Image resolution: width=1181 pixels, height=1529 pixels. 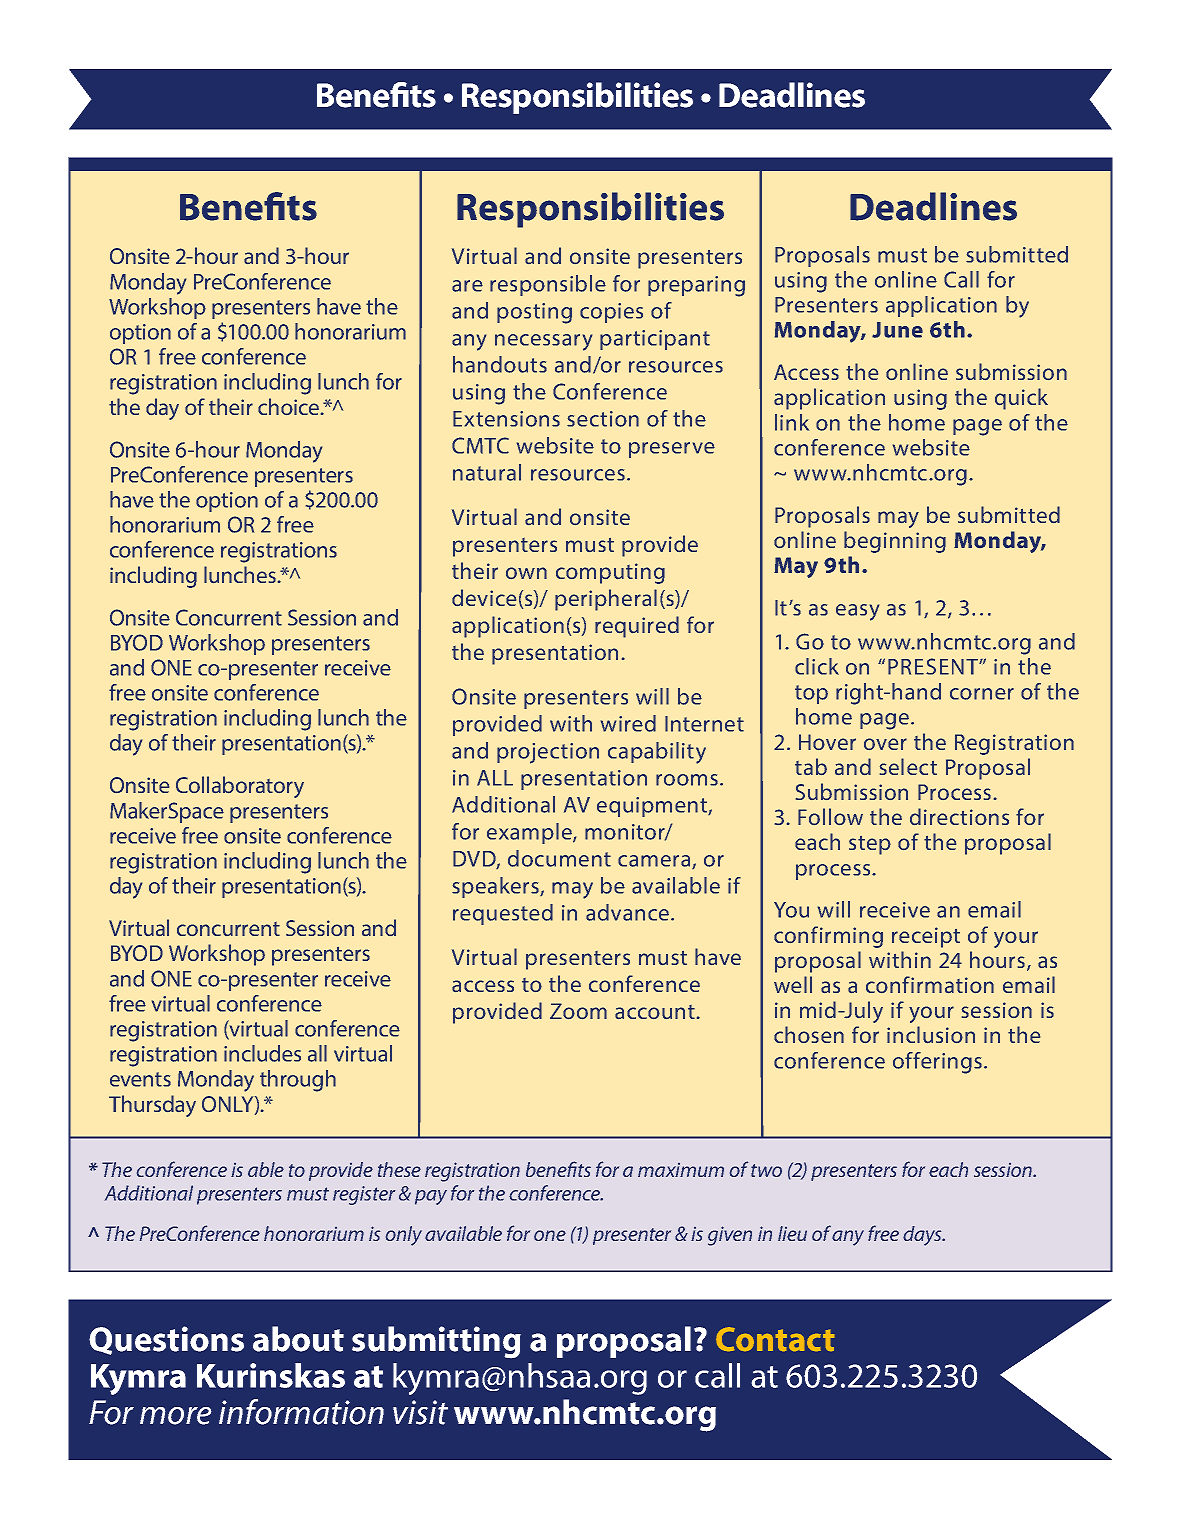 I want to click on choice, so click(x=290, y=406).
